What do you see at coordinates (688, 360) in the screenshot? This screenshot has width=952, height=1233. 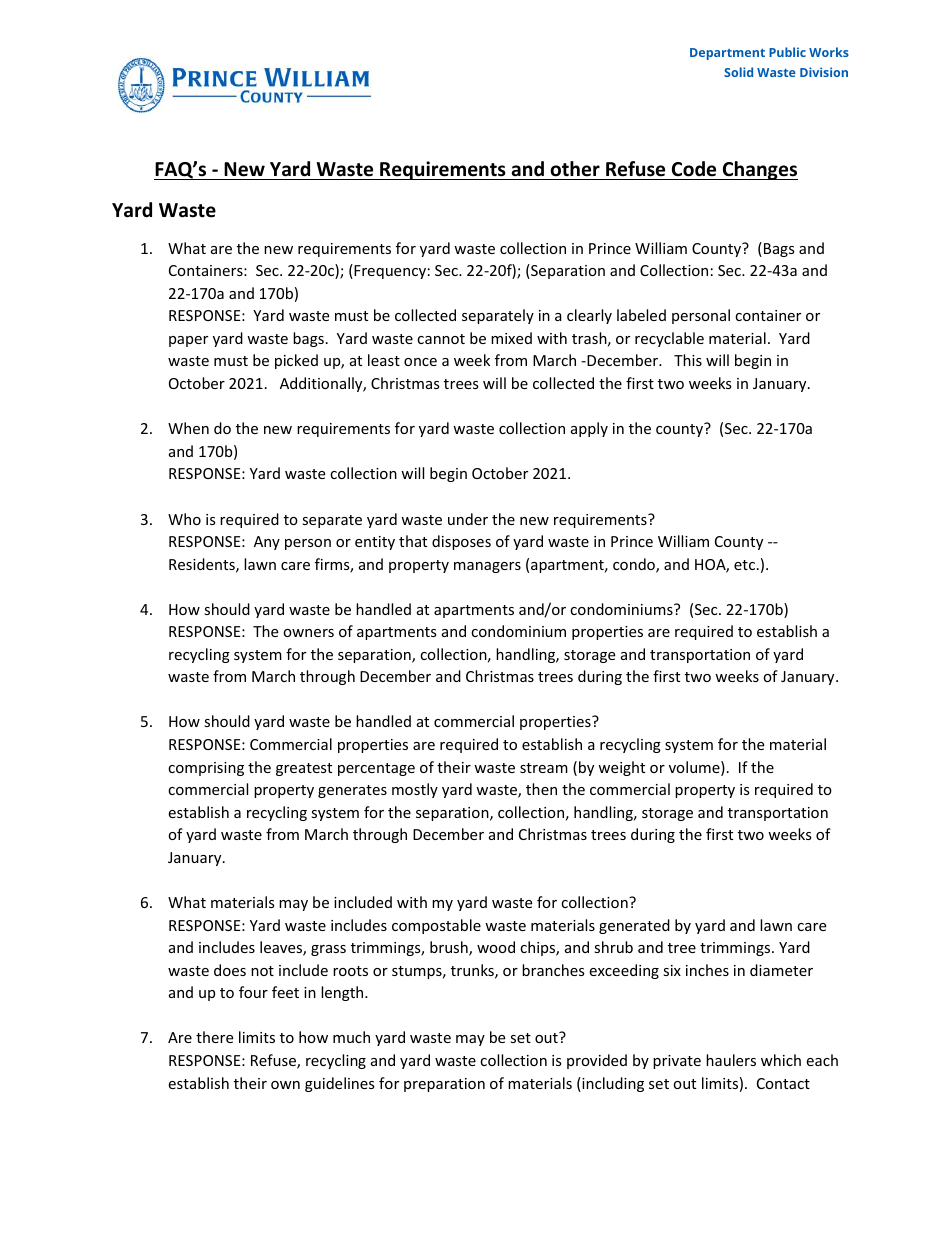 I see `This` at bounding box center [688, 360].
